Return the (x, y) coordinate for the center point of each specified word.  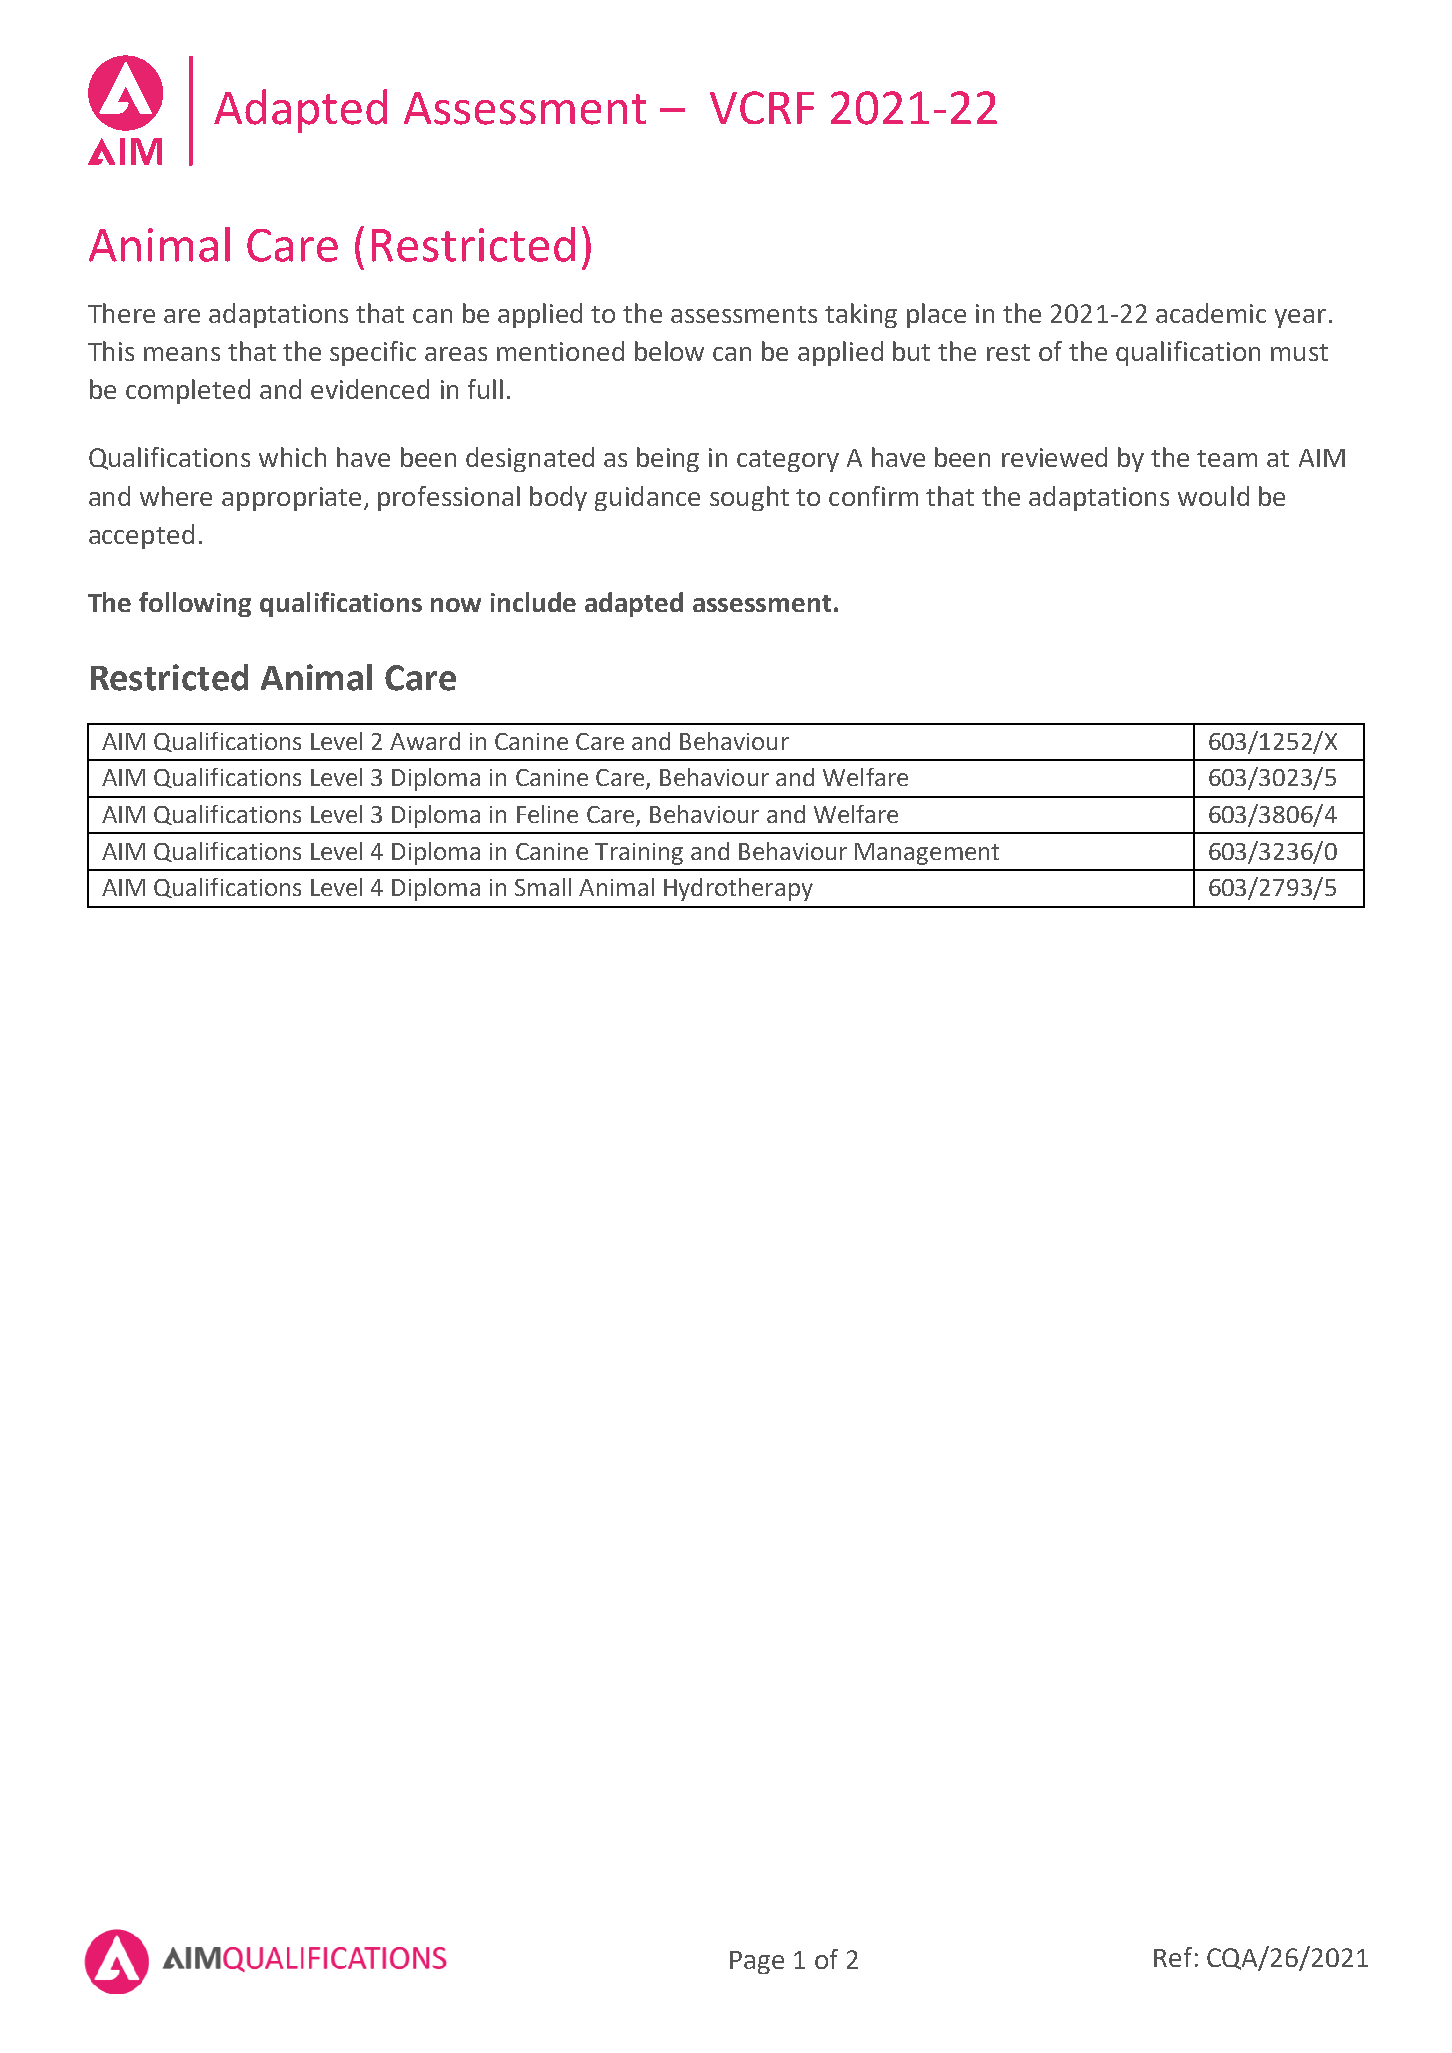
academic (1211, 313)
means (182, 354)
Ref (1173, 1957)
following (195, 604)
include (533, 602)
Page (757, 1962)
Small (543, 887)
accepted (141, 536)
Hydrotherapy (738, 889)
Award (425, 741)
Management (927, 854)
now (456, 605)
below (669, 351)
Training (639, 854)
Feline (547, 814)
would (1213, 496)
